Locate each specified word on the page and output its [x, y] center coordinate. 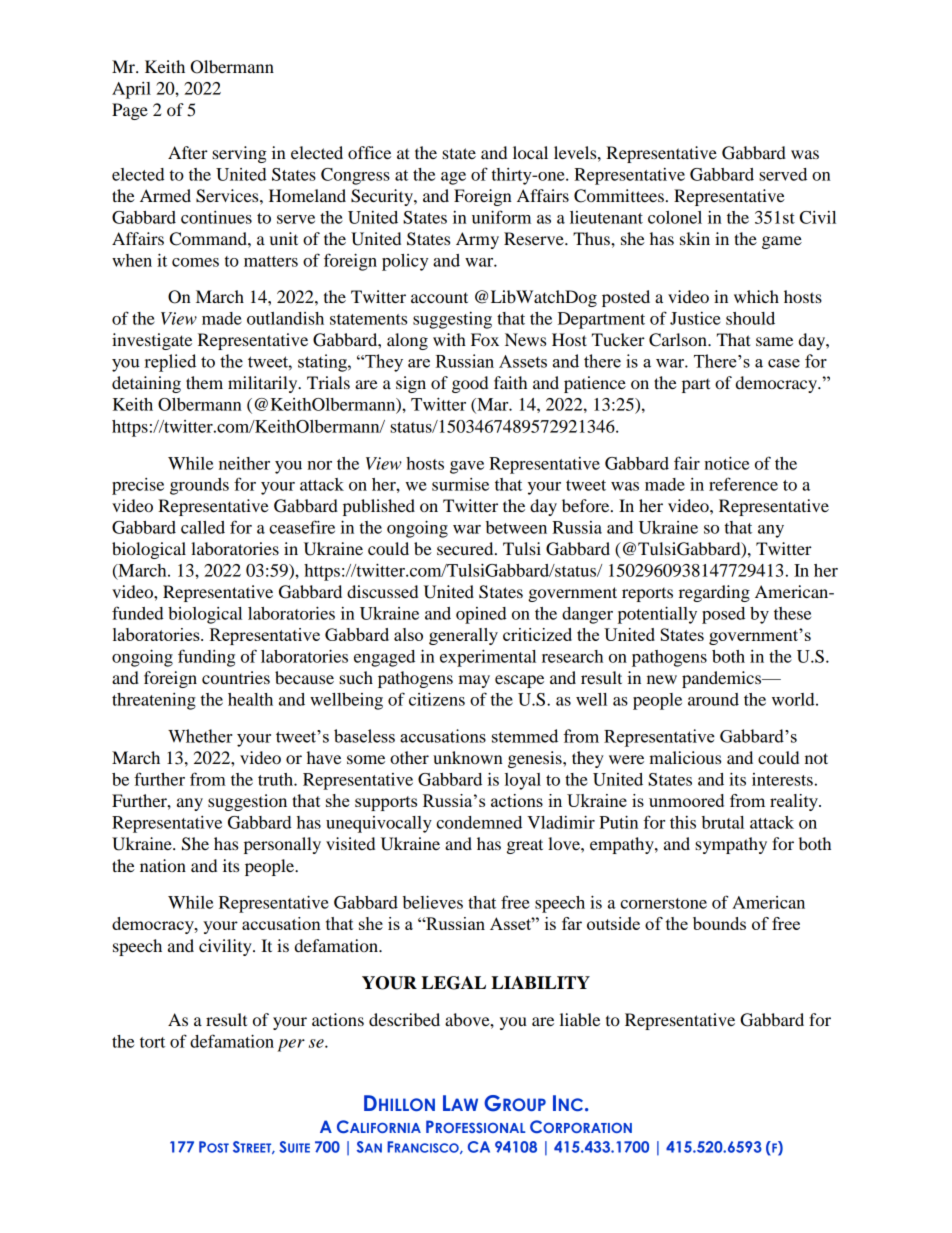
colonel [675, 217]
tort [152, 1042]
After [188, 152]
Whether [200, 736]
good [470, 384]
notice [726, 463]
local [530, 152]
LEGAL [453, 983]
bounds [719, 923]
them [204, 382]
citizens [437, 699]
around [713, 699]
